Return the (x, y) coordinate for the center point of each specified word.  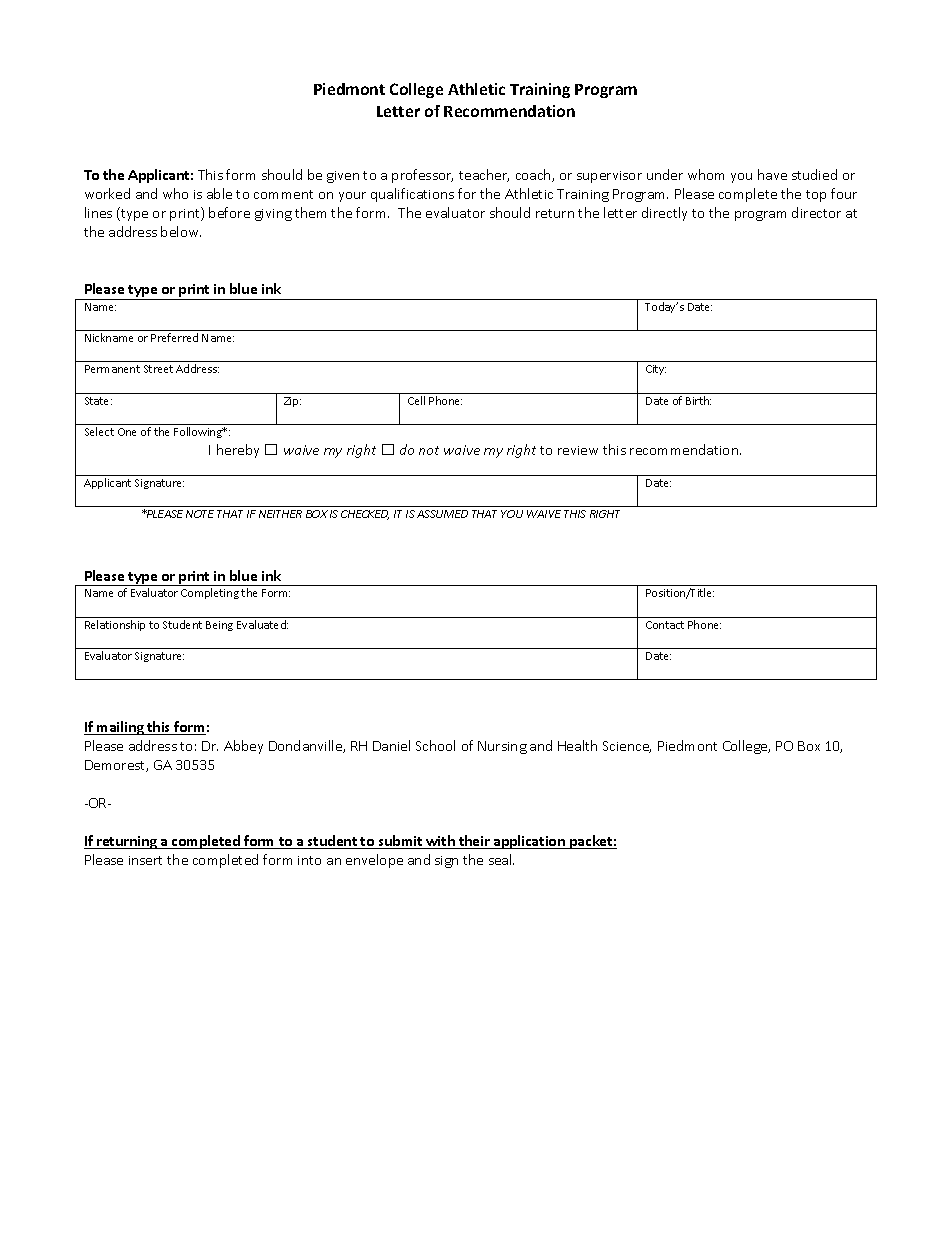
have (772, 174)
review (578, 450)
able (219, 193)
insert (145, 860)
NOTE (200, 514)
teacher (484, 175)
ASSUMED (442, 514)
